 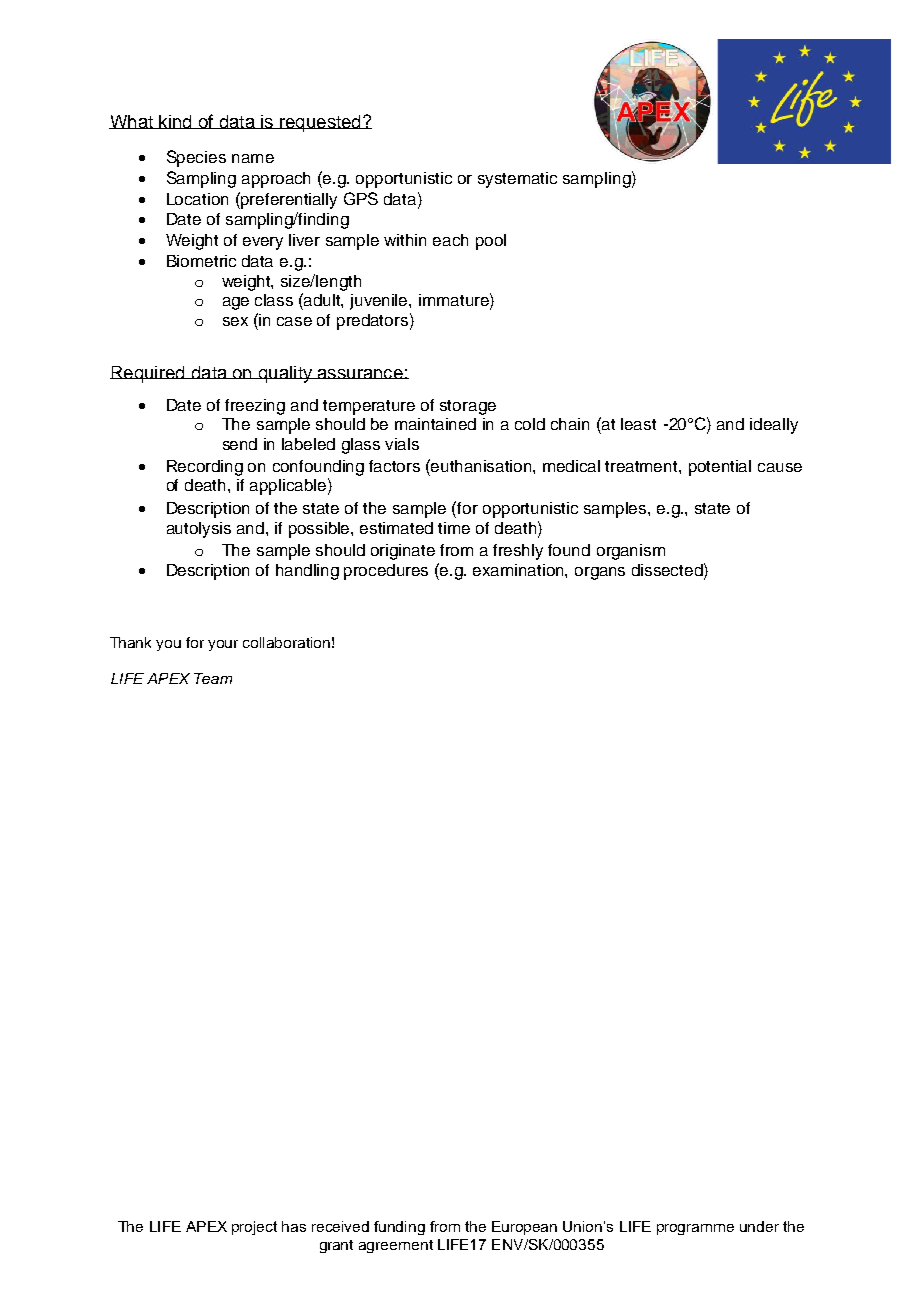 What do you see at coordinates (600, 573) in the image?
I see `organs` at bounding box center [600, 573].
